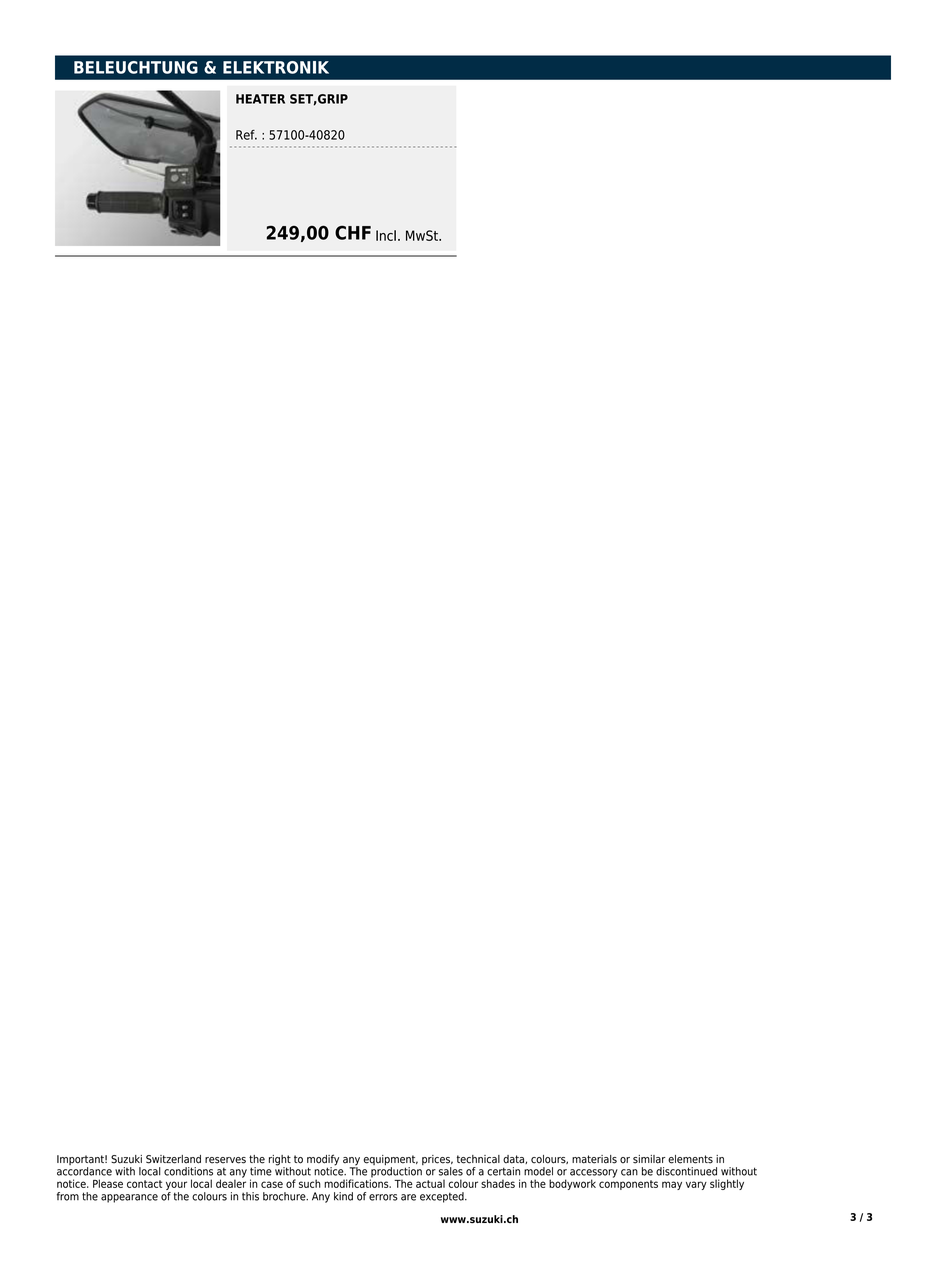  Describe the element at coordinates (260, 99) in the document. I see `HEATER` at that location.
